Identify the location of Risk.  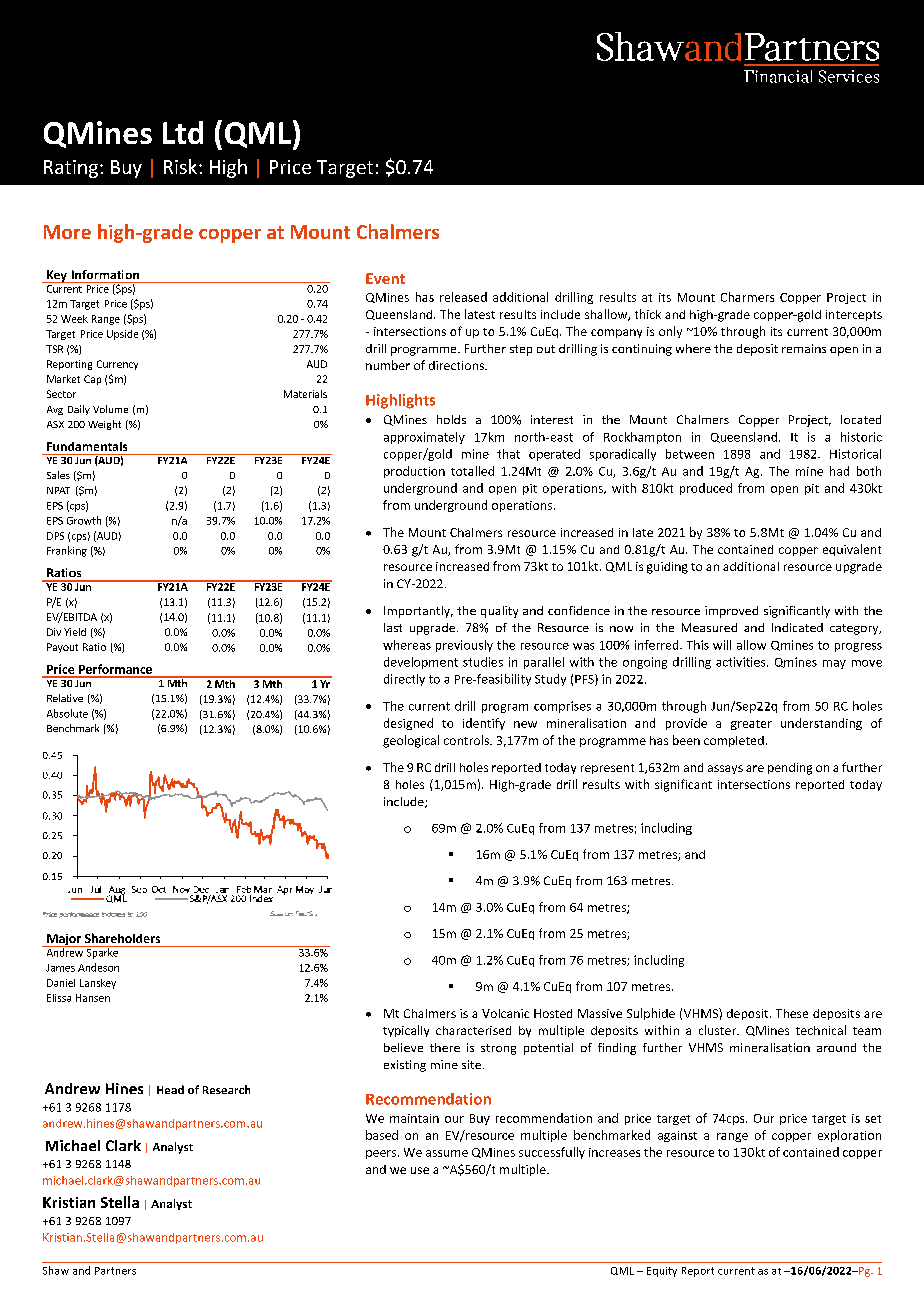
(180, 166).
